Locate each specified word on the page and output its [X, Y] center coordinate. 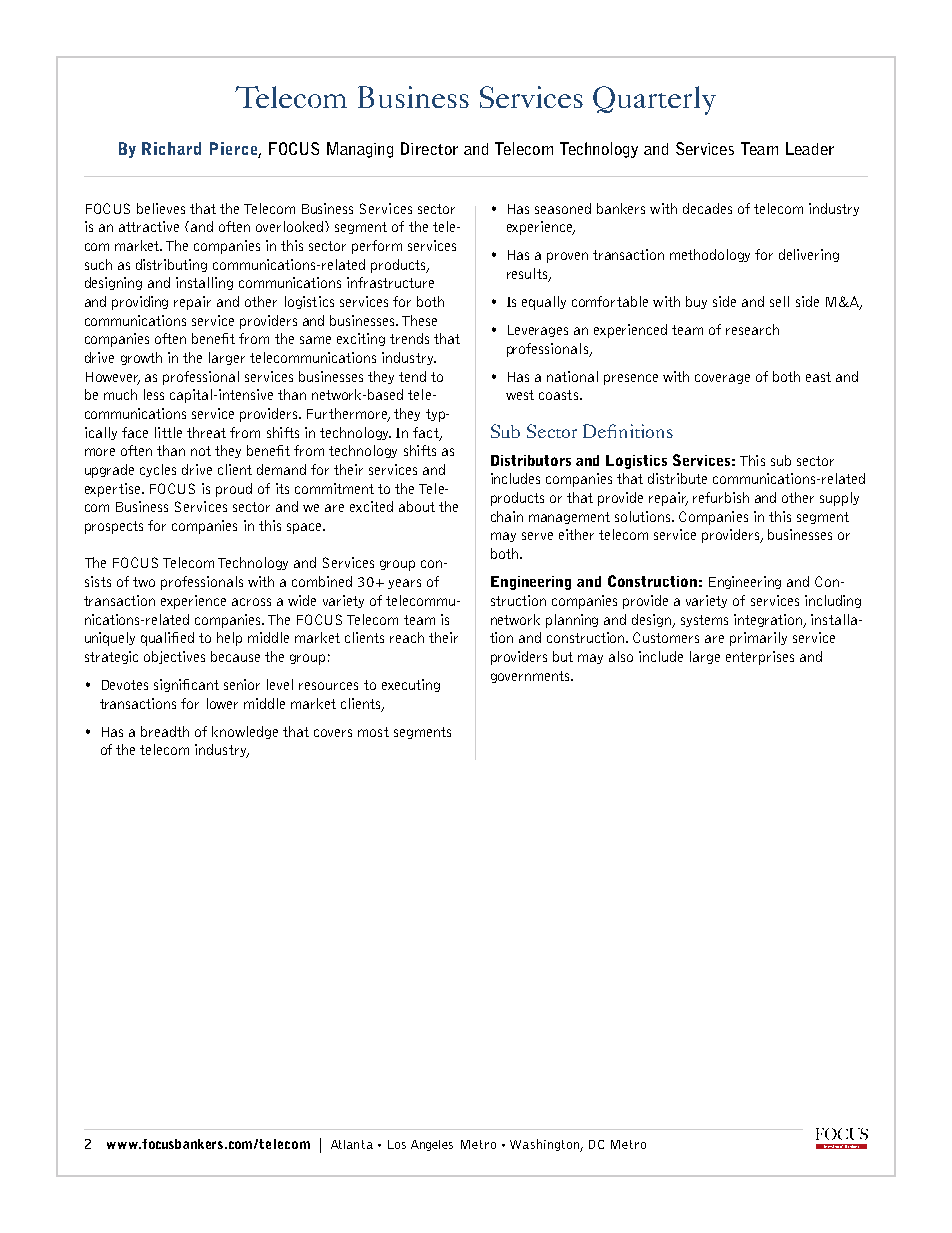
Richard [171, 148]
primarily [758, 639]
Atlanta [352, 1144]
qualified [167, 639]
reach [407, 637]
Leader [810, 148]
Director [429, 148]
